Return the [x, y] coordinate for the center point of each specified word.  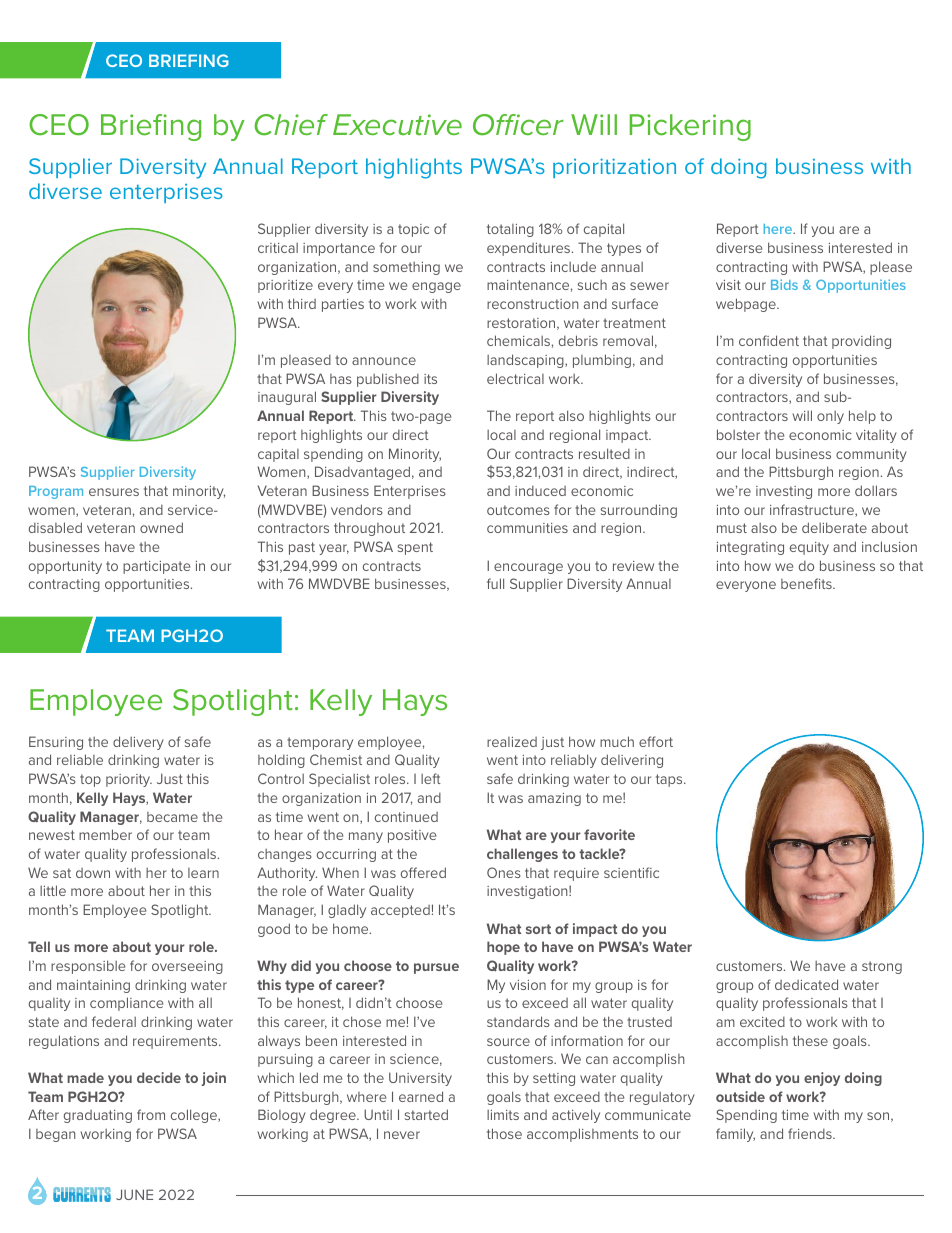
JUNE [134, 1194]
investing [784, 492]
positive [412, 836]
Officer [518, 125]
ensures [114, 492]
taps [670, 780]
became [172, 817]
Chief [291, 125]
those [504, 1133]
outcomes [518, 510]
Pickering [690, 127]
